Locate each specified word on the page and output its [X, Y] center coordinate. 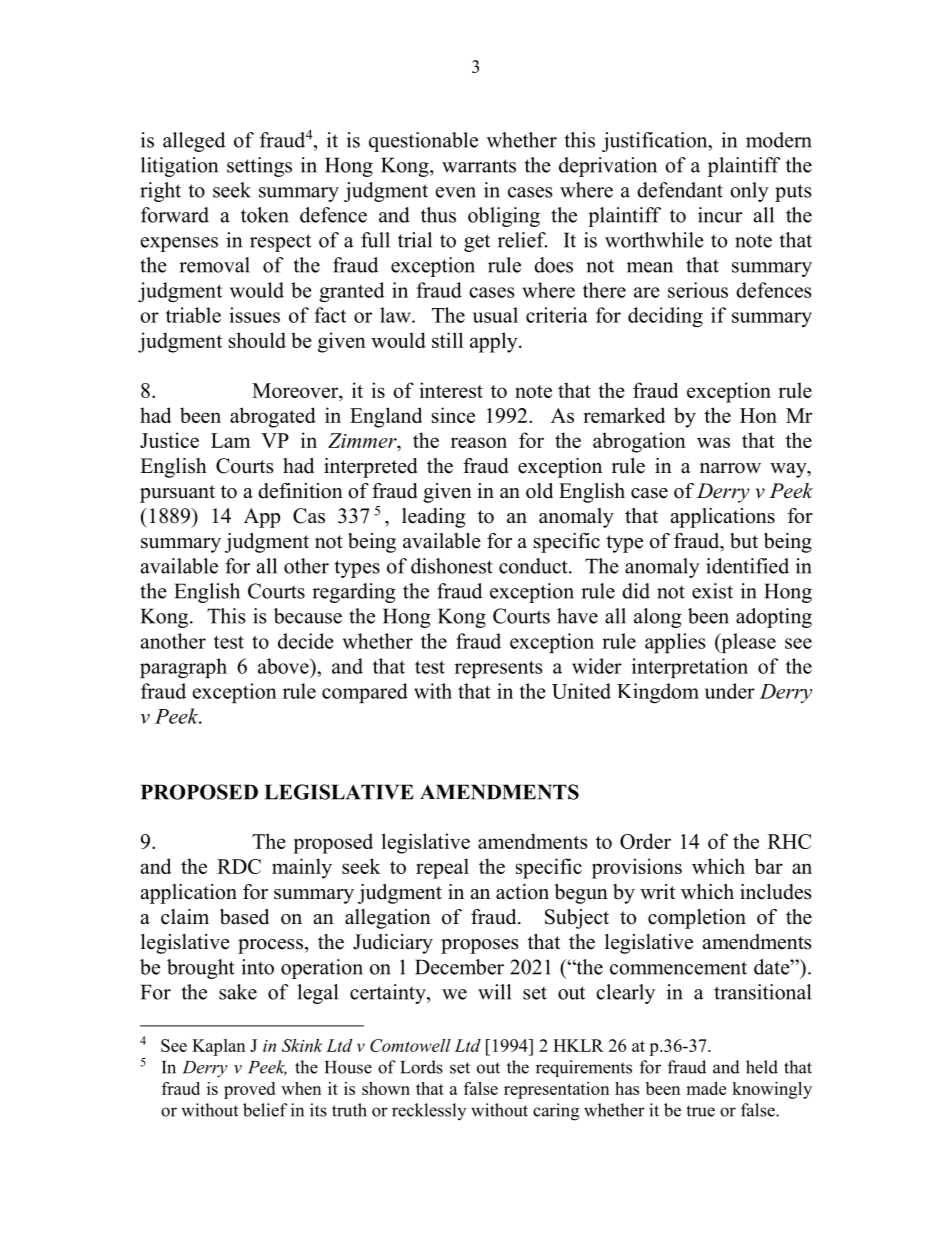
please [747, 643]
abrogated [273, 417]
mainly [302, 868]
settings [259, 167]
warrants [479, 166]
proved [249, 1090]
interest [451, 390]
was [713, 442]
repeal [442, 868]
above [284, 666]
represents [498, 669]
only [749, 192]
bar [769, 866]
